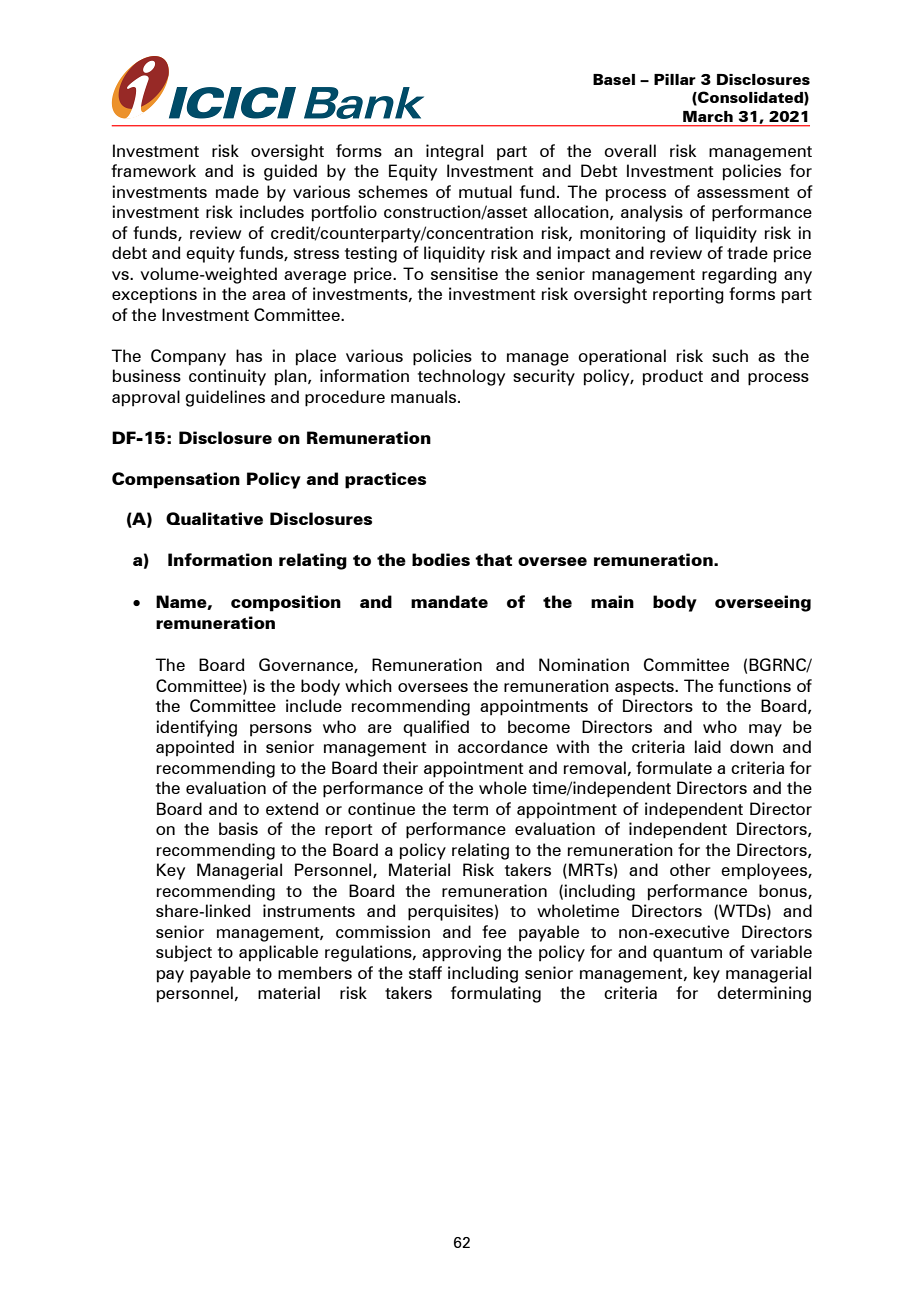 This document has width=924, height=1307. What do you see at coordinates (153, 170) in the document?
I see `framework` at bounding box center [153, 170].
